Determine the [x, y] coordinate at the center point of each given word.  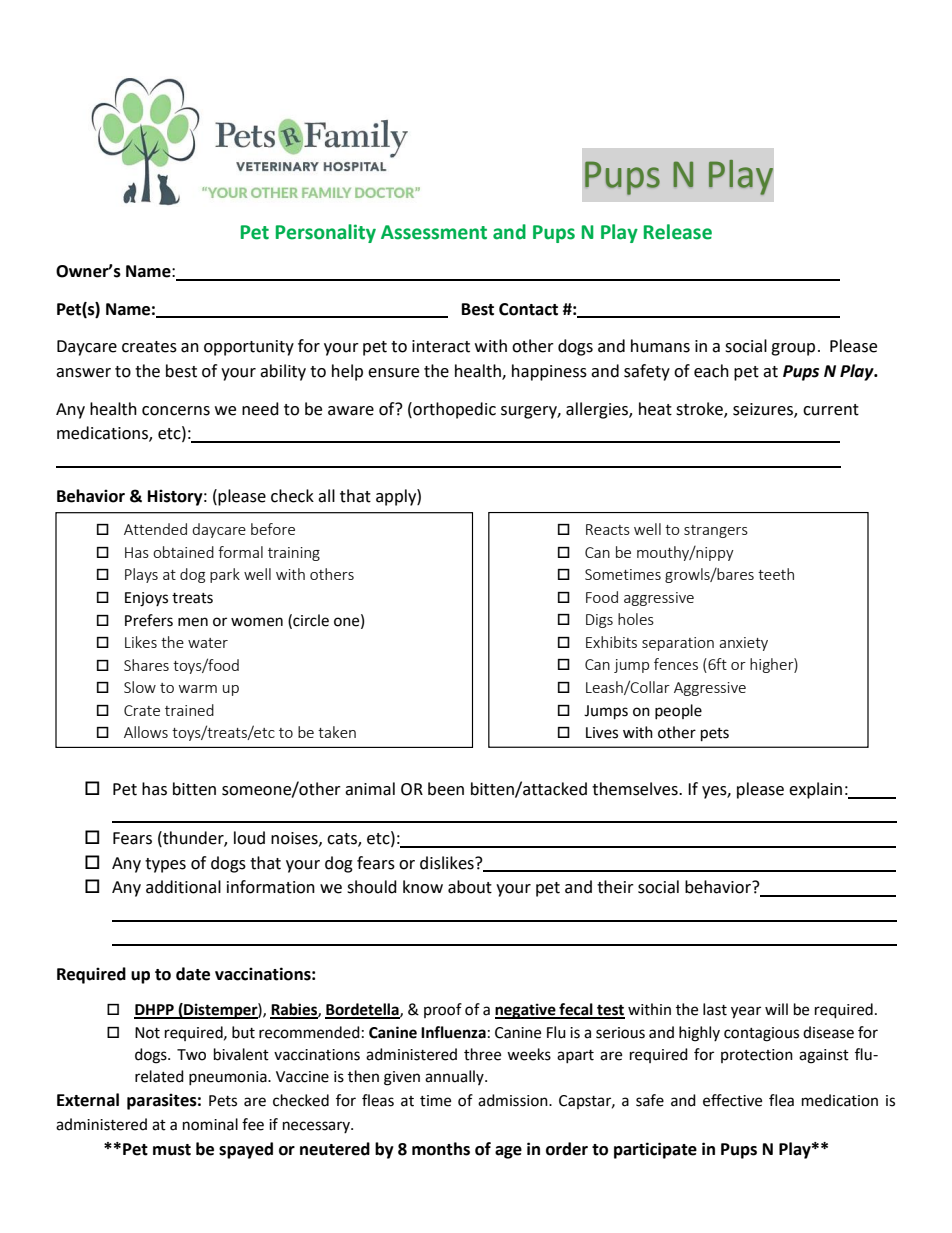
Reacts [608, 529]
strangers [716, 531]
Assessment [434, 232]
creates [149, 347]
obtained [183, 552]
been [446, 789]
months [441, 1149]
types [165, 865]
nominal [210, 1124]
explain [815, 790]
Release [678, 232]
